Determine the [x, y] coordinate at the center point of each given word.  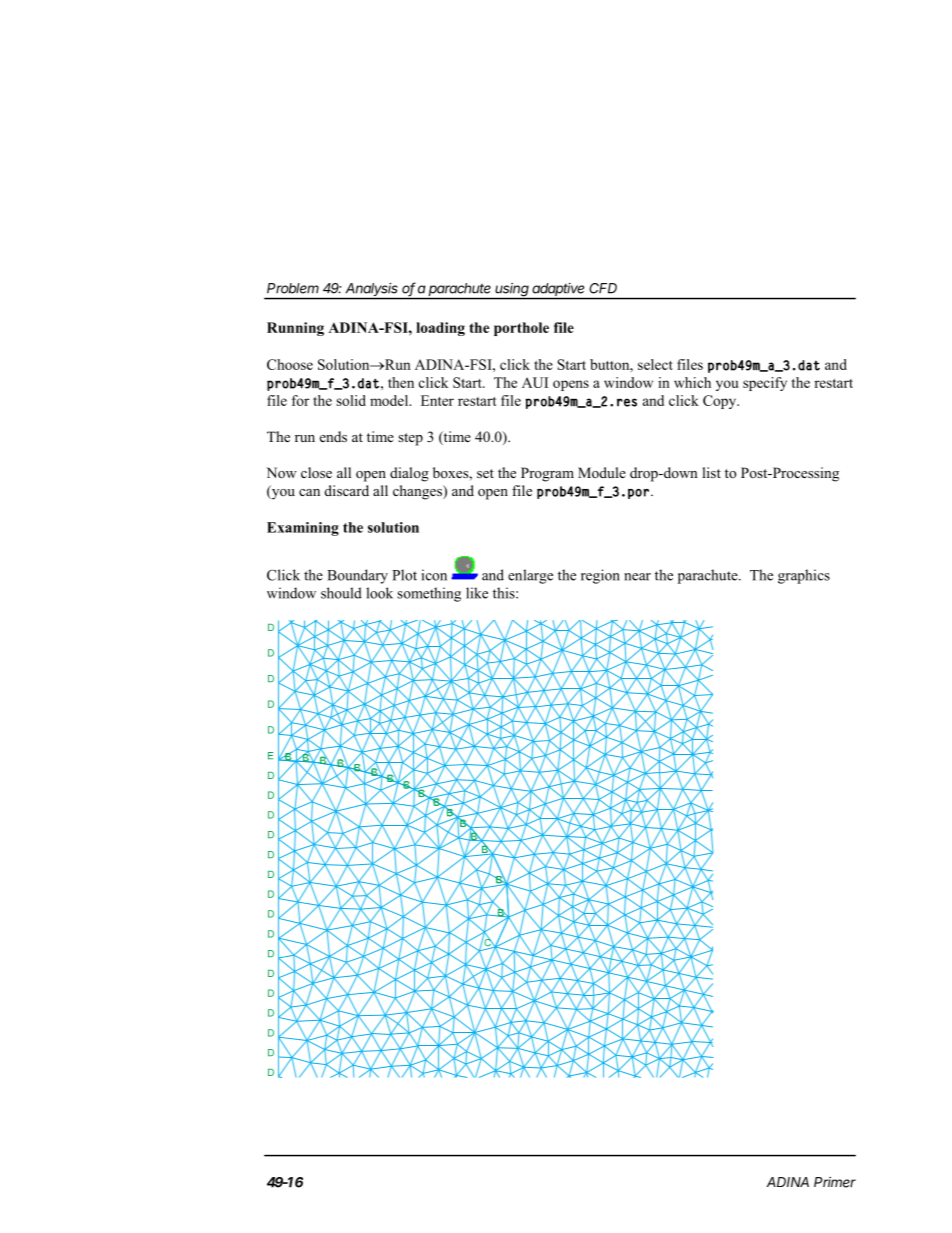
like [477, 593]
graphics [804, 576]
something [429, 594]
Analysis [372, 291]
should [341, 593]
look [379, 593]
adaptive [559, 291]
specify [765, 384]
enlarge [530, 576]
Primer [835, 1182]
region [600, 576]
